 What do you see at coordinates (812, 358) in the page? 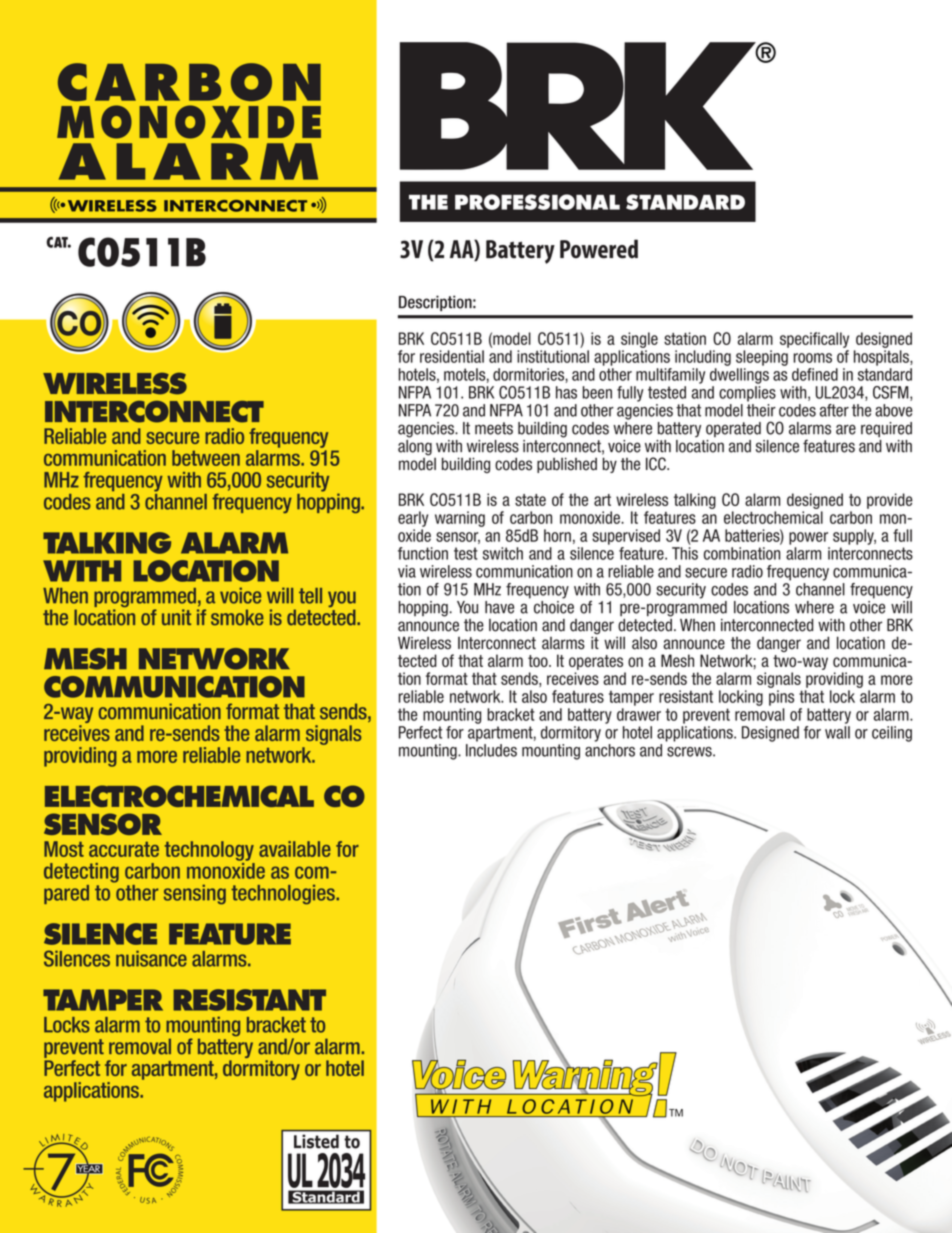
I see `rooms` at bounding box center [812, 358].
